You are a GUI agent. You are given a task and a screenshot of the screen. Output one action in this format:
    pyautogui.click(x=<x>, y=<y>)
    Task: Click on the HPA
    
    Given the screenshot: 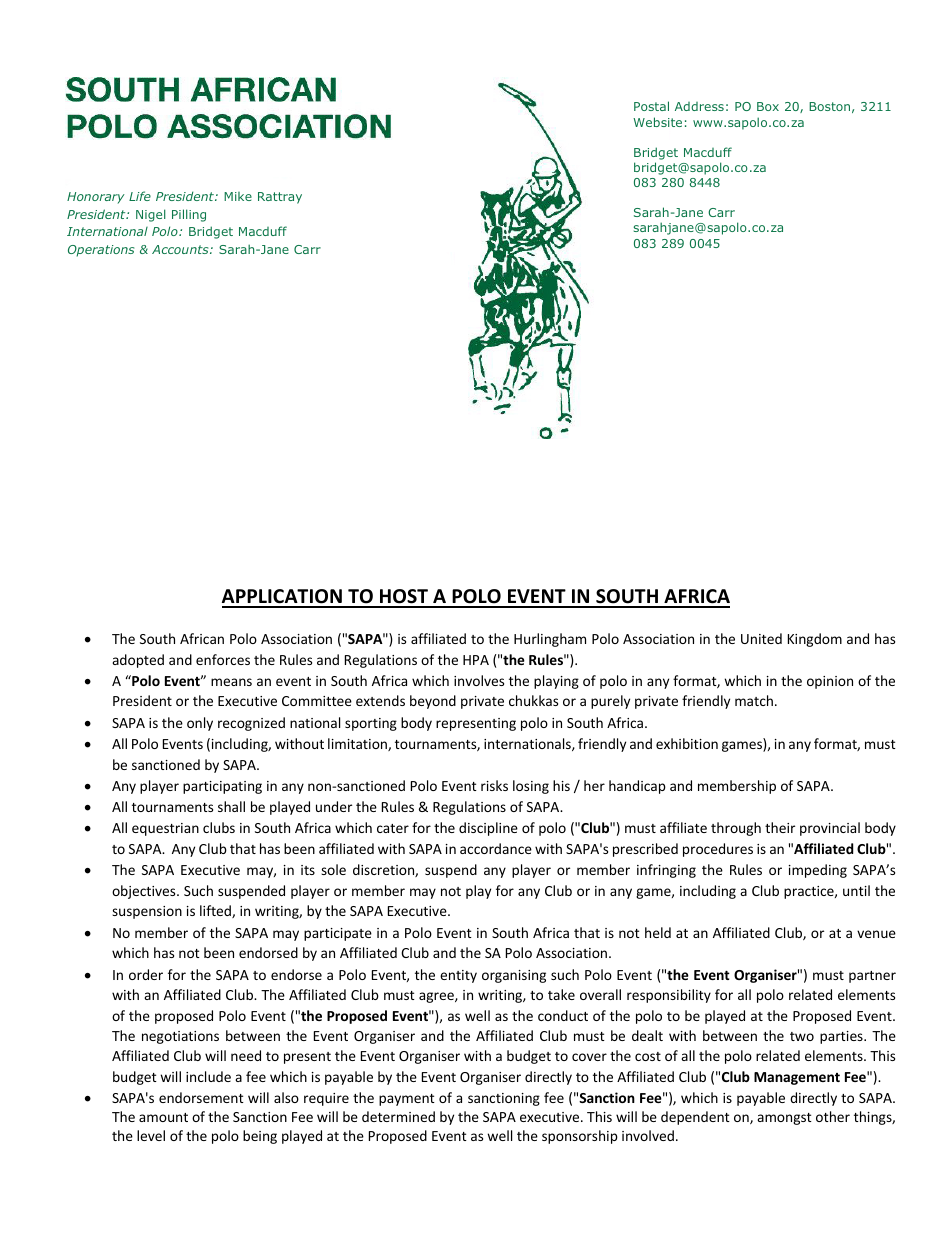 What is the action you would take?
    pyautogui.click(x=476, y=660)
